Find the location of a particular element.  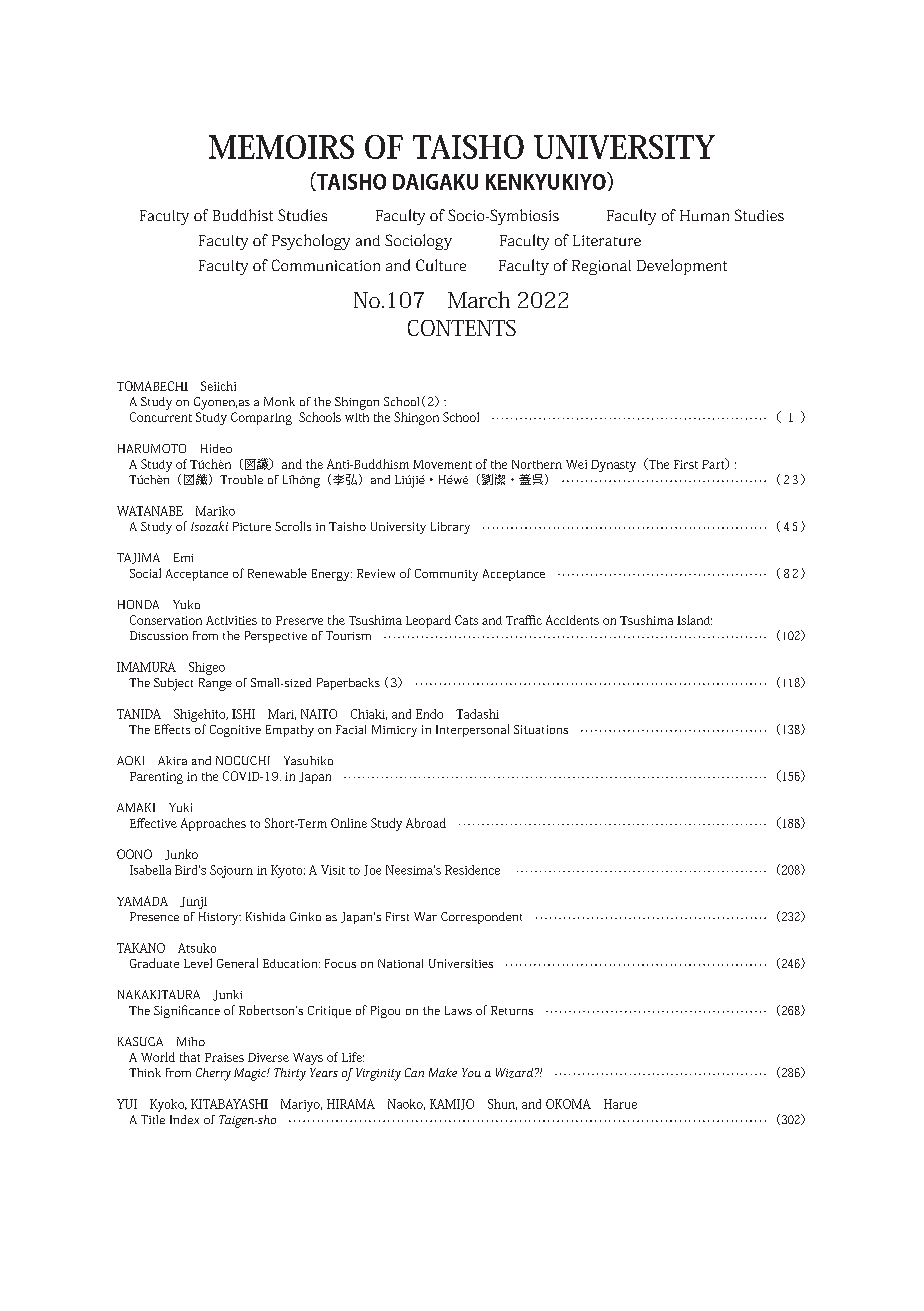

Index is located at coordinates (184, 1119).
